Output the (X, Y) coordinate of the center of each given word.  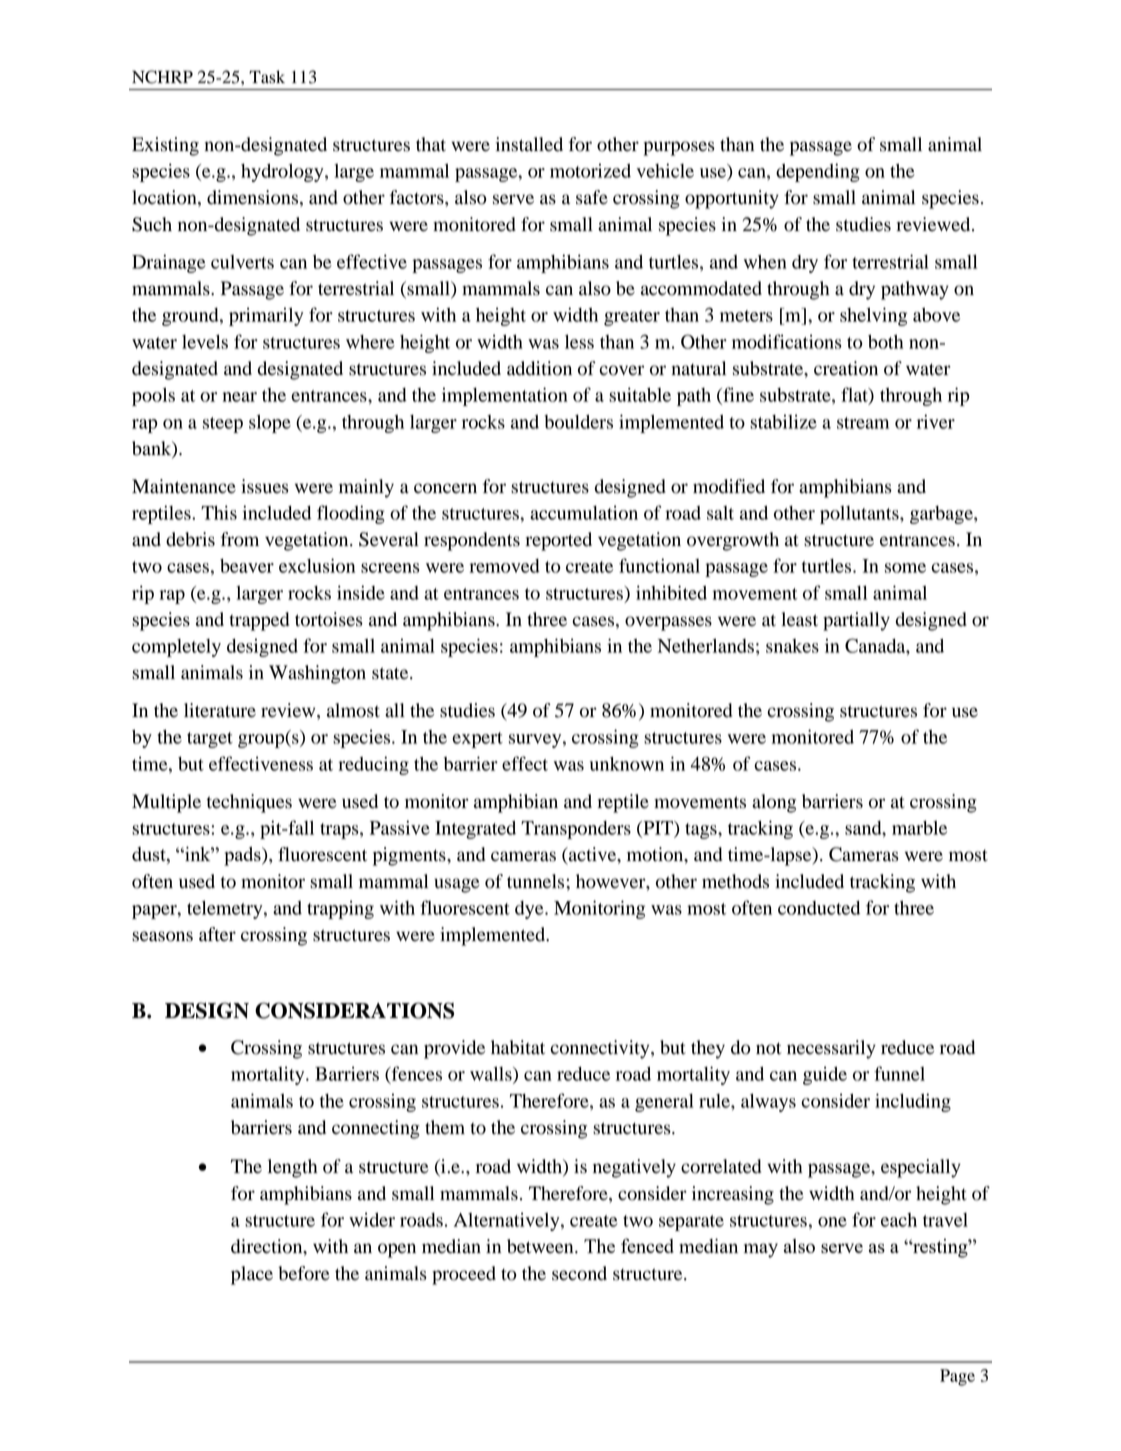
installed (529, 144)
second (579, 1273)
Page (957, 1377)
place (252, 1275)
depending (818, 172)
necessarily (831, 1049)
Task (267, 77)
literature (220, 710)
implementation (505, 396)
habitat (518, 1047)
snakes (792, 646)
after (217, 934)
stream (863, 423)
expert (477, 740)
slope (270, 423)
